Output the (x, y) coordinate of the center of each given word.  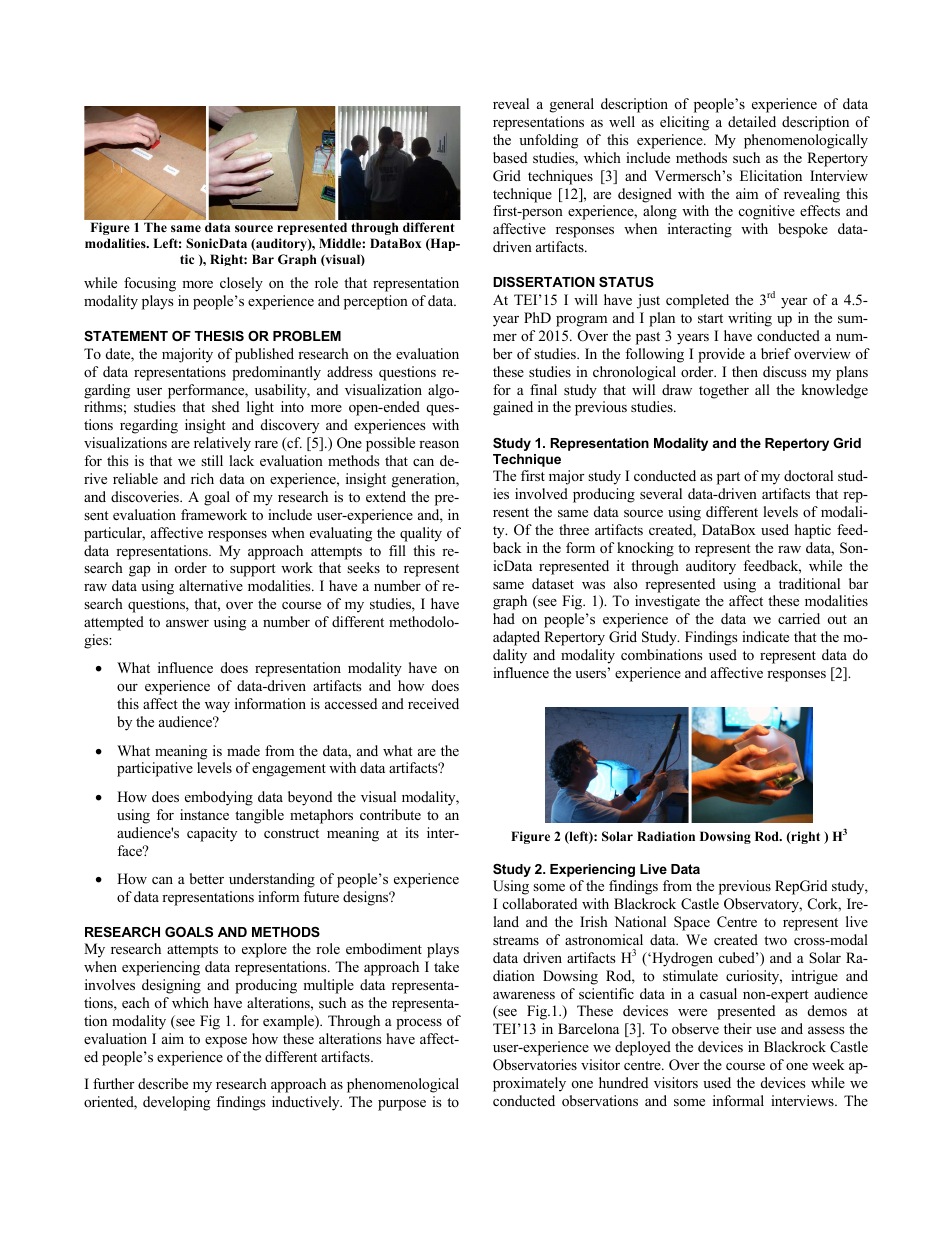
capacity (212, 834)
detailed (752, 121)
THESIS (219, 336)
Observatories (535, 1065)
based (510, 157)
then (745, 371)
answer (187, 623)
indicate (765, 636)
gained (513, 408)
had (504, 618)
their (738, 1028)
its (412, 832)
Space (692, 923)
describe (163, 1083)
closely (241, 284)
